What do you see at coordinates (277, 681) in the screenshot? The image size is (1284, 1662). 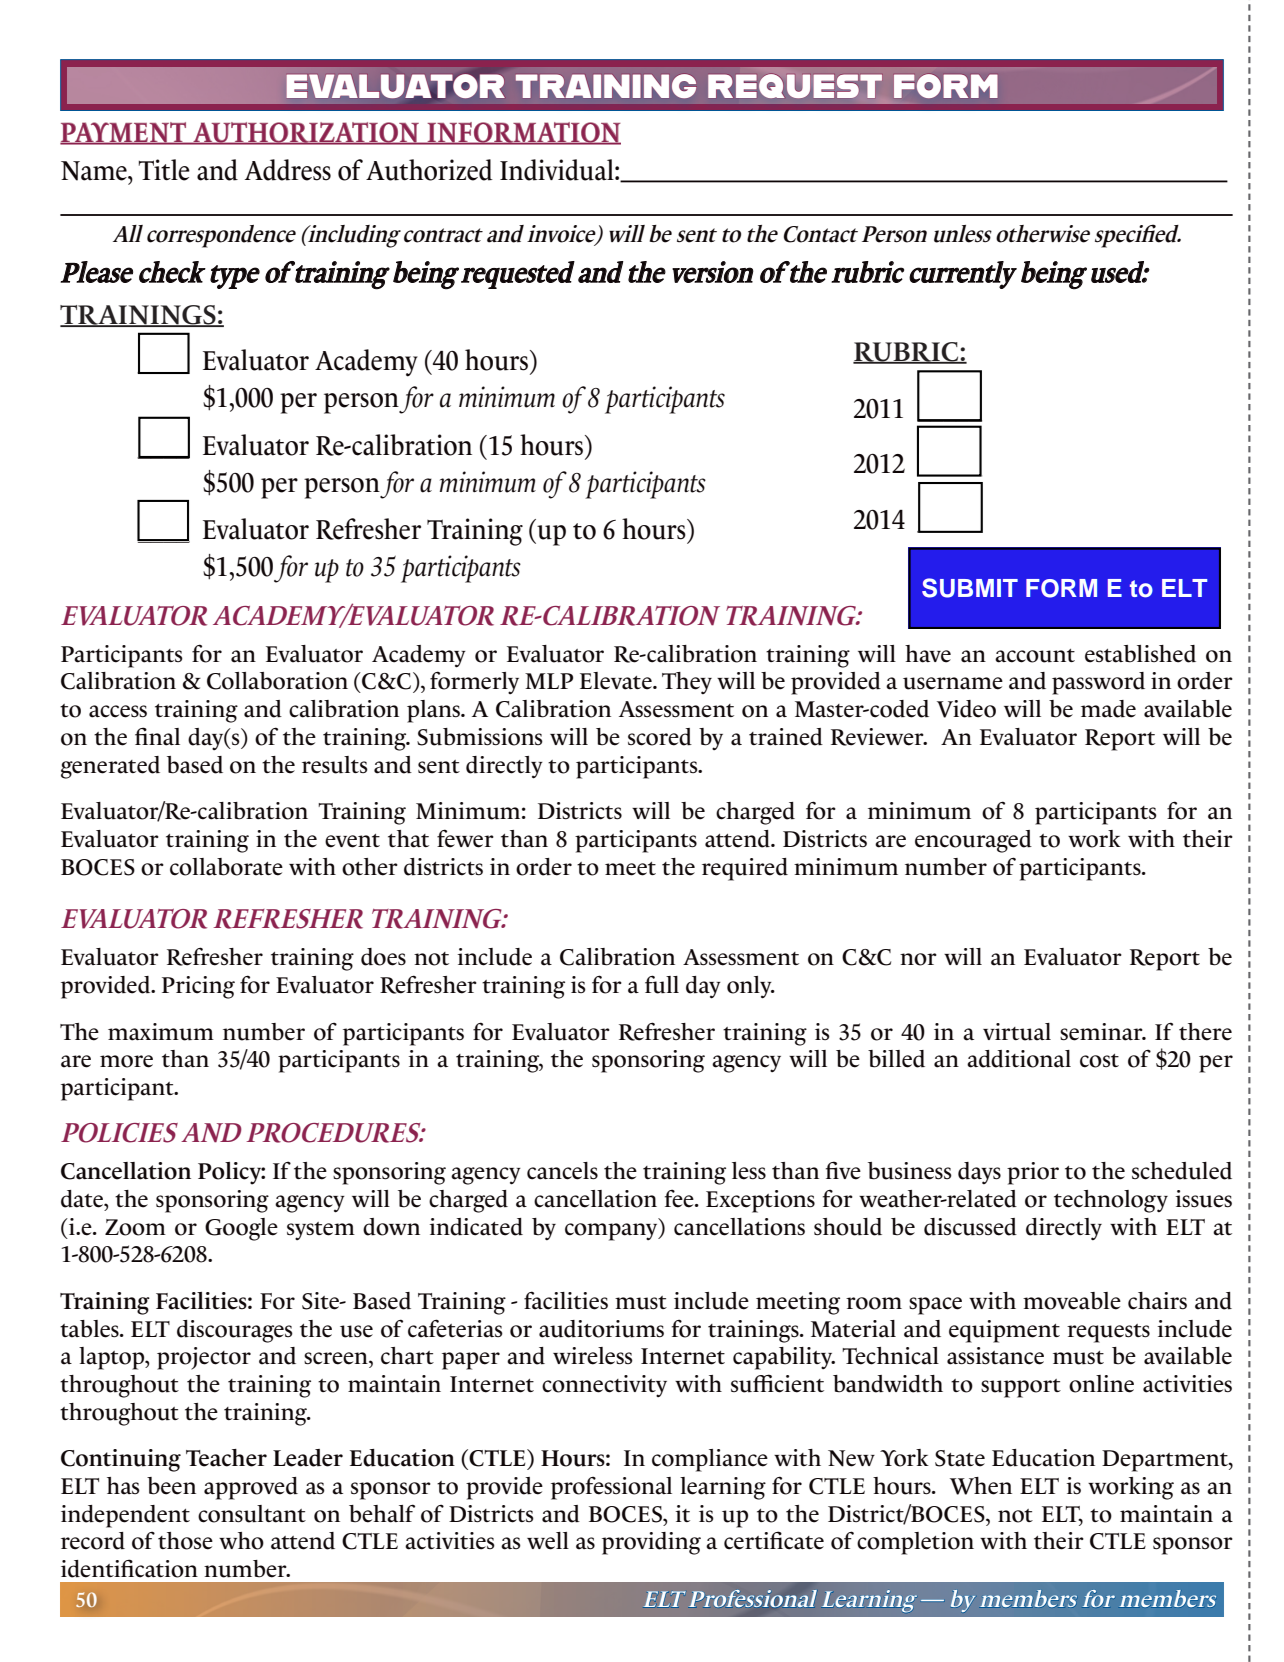 I see `Collaboration` at bounding box center [277, 681].
